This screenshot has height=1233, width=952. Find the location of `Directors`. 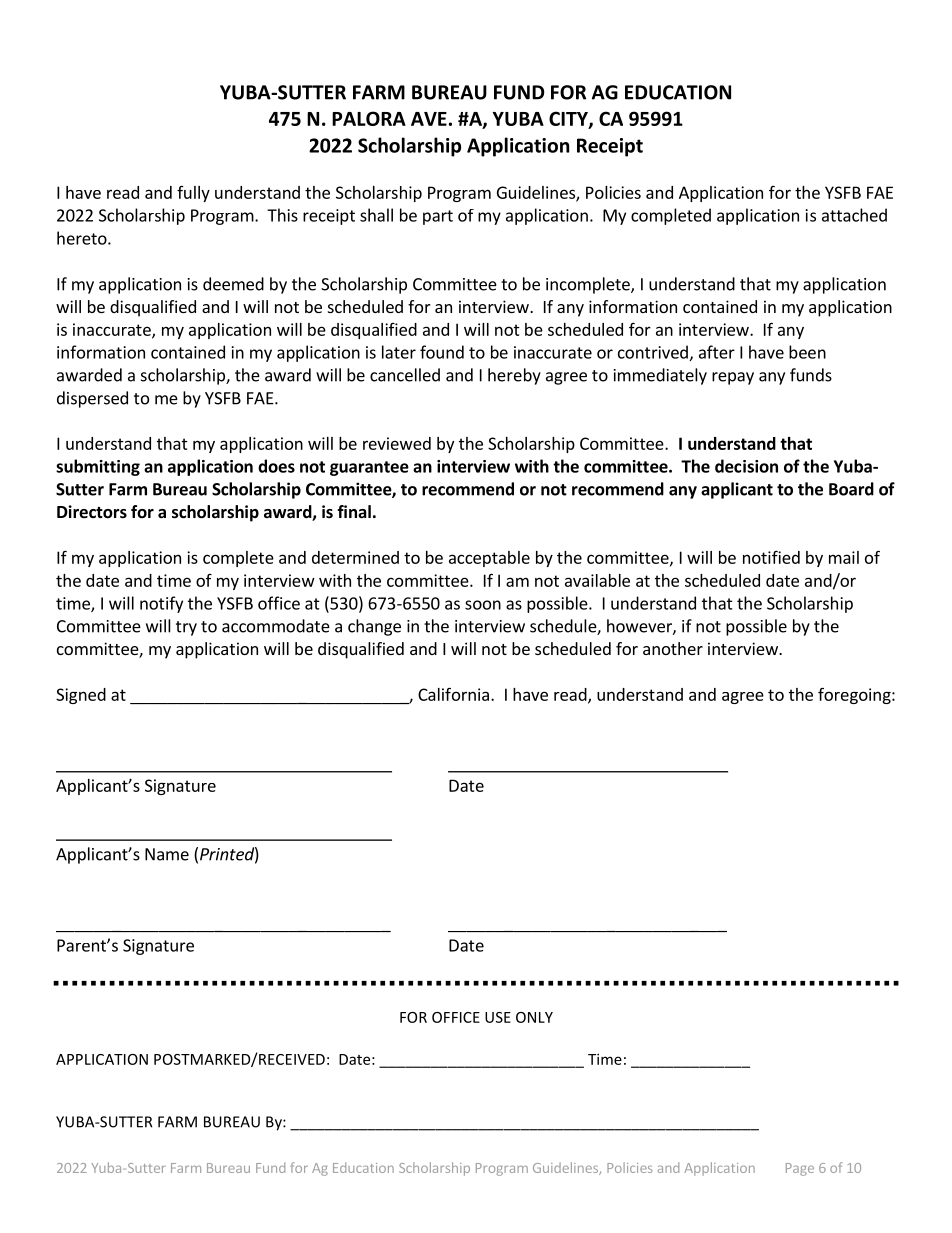

Directors is located at coordinates (92, 512).
